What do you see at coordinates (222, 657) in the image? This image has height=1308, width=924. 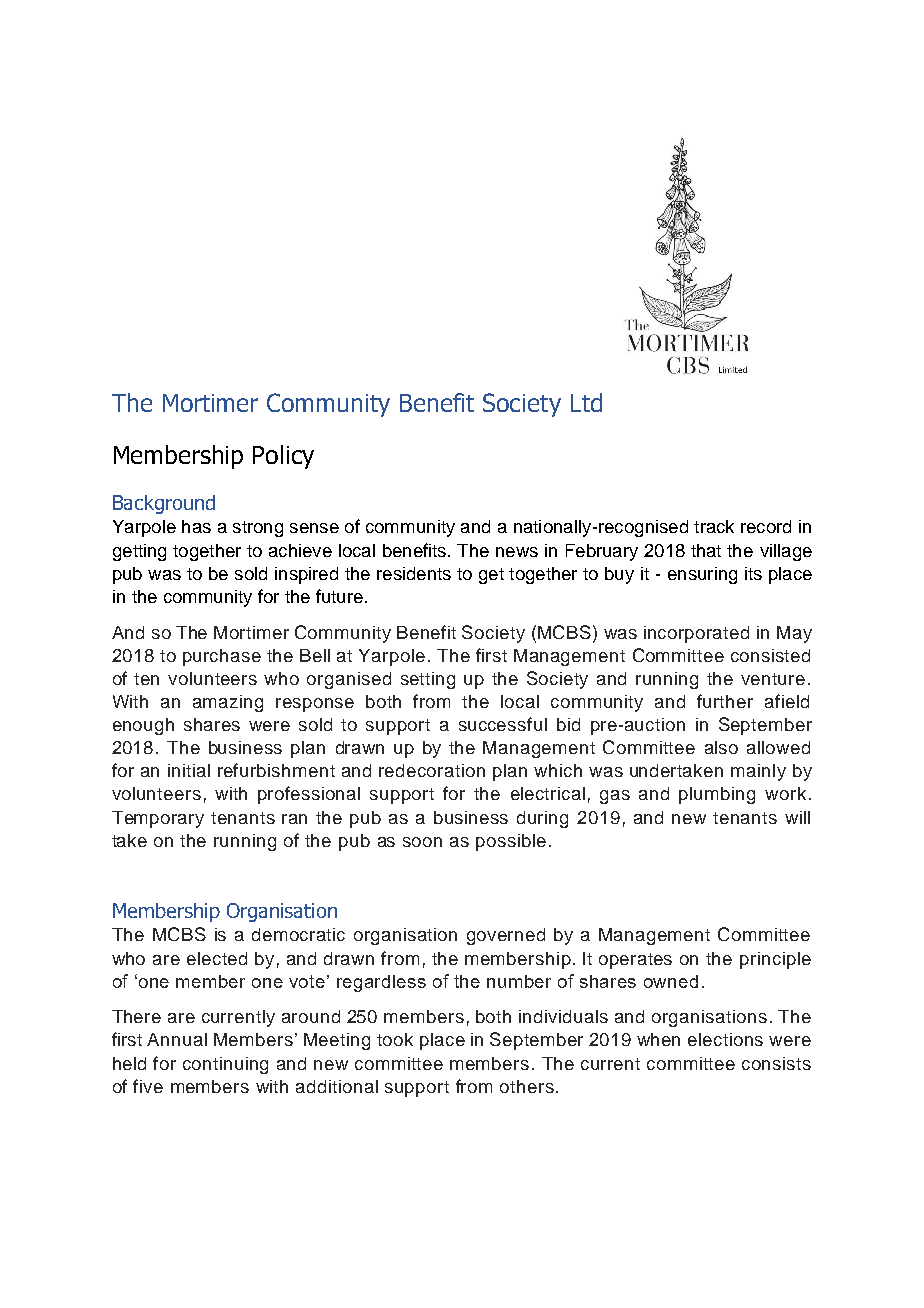 I see `purchase` at bounding box center [222, 657].
